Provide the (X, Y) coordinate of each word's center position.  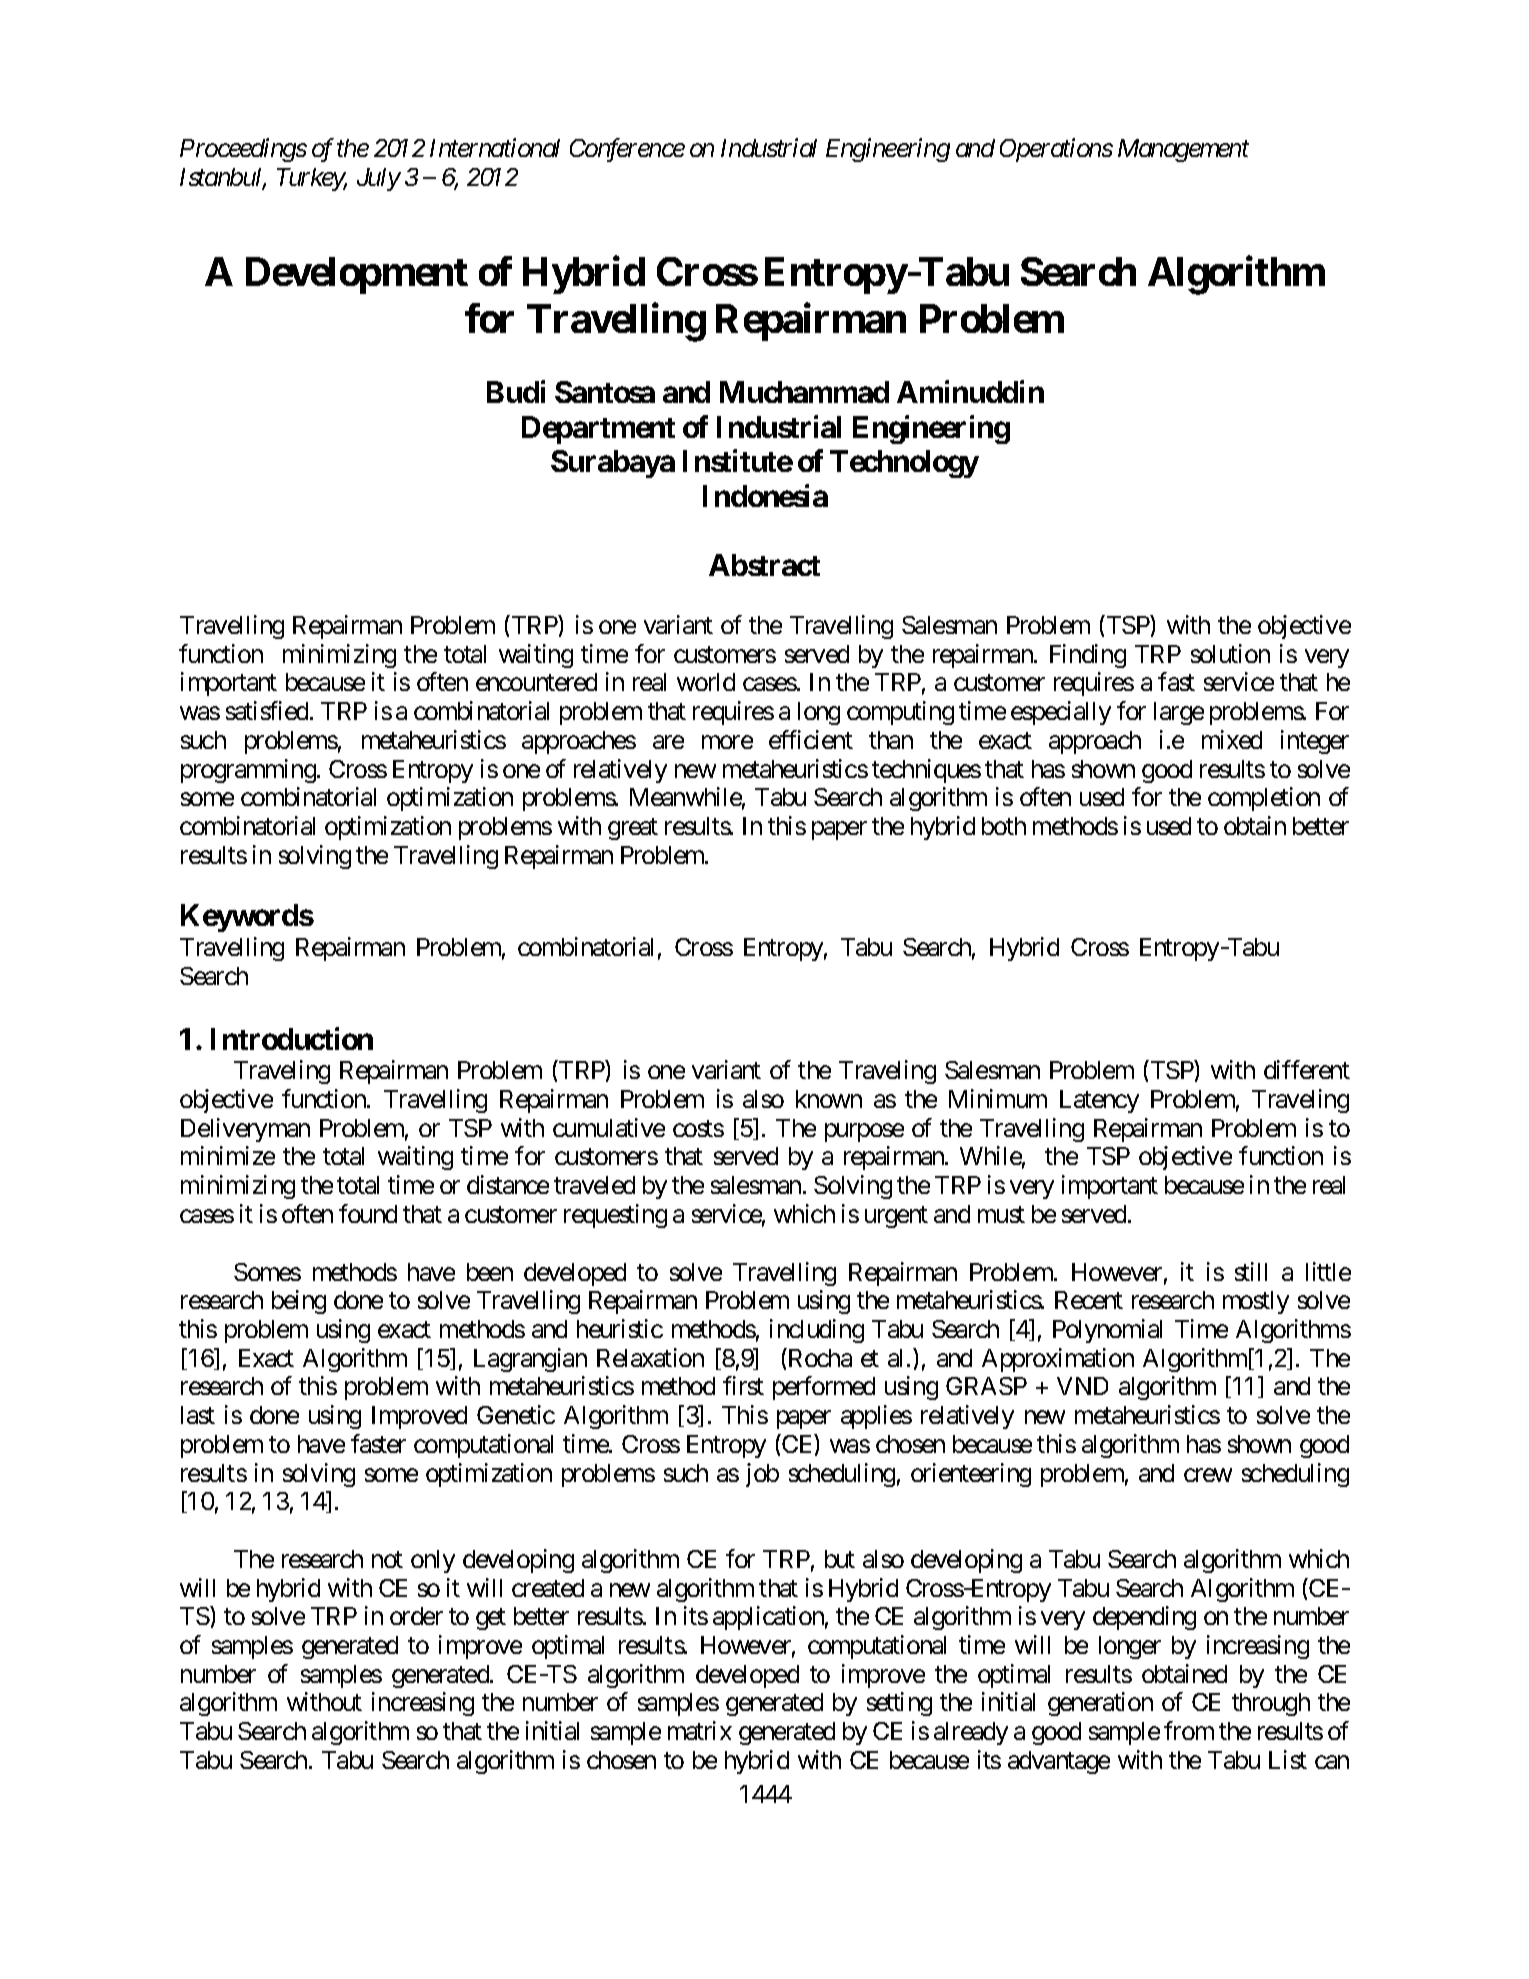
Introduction (292, 1038)
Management (1183, 150)
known (829, 1099)
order (416, 1616)
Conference (627, 150)
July (378, 179)
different (1307, 1069)
